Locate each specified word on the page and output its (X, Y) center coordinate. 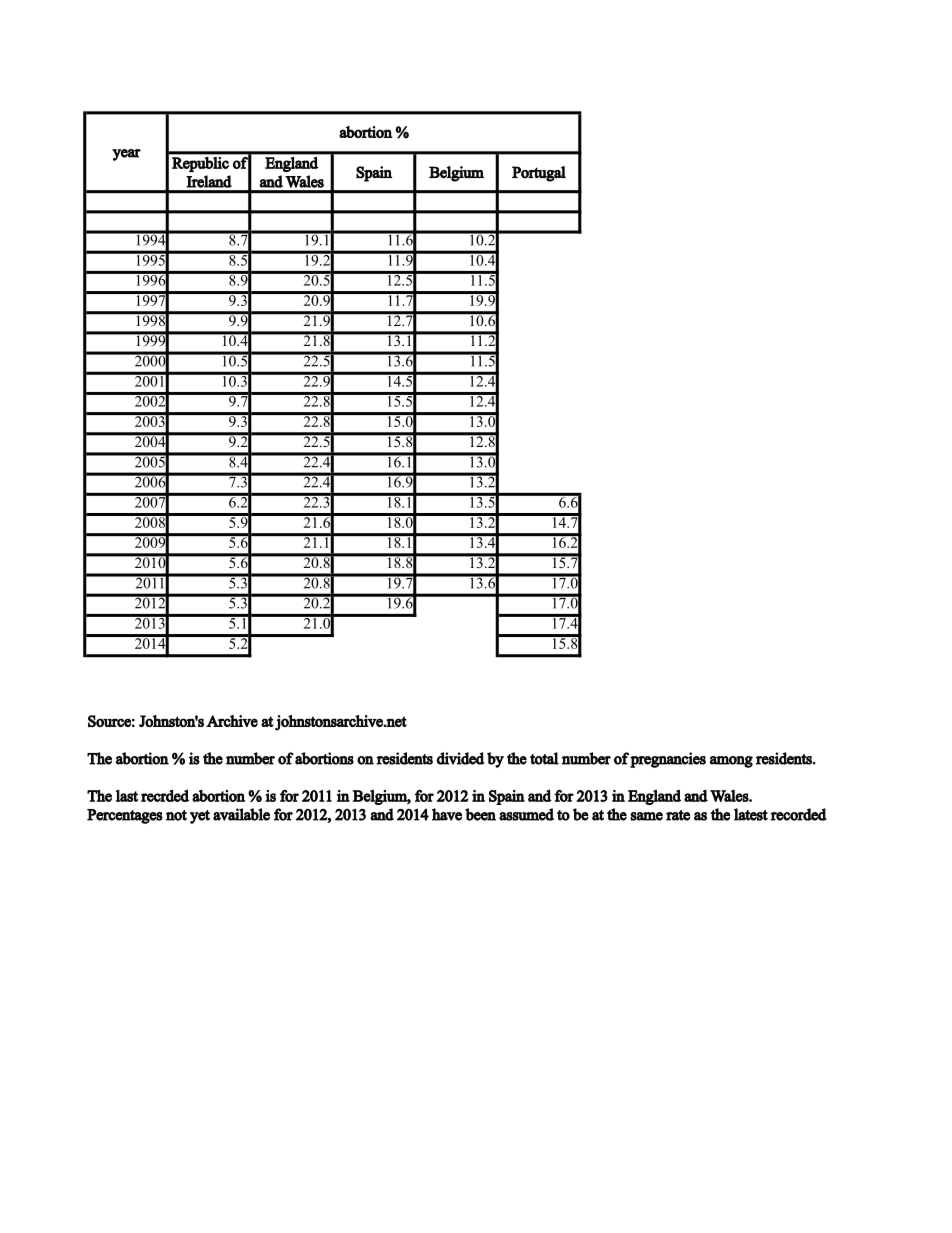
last (127, 796)
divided (461, 758)
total (544, 758)
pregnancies (668, 760)
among (731, 762)
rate (678, 815)
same (646, 816)
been (480, 814)
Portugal (539, 174)
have (447, 814)
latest (751, 814)
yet (200, 817)
